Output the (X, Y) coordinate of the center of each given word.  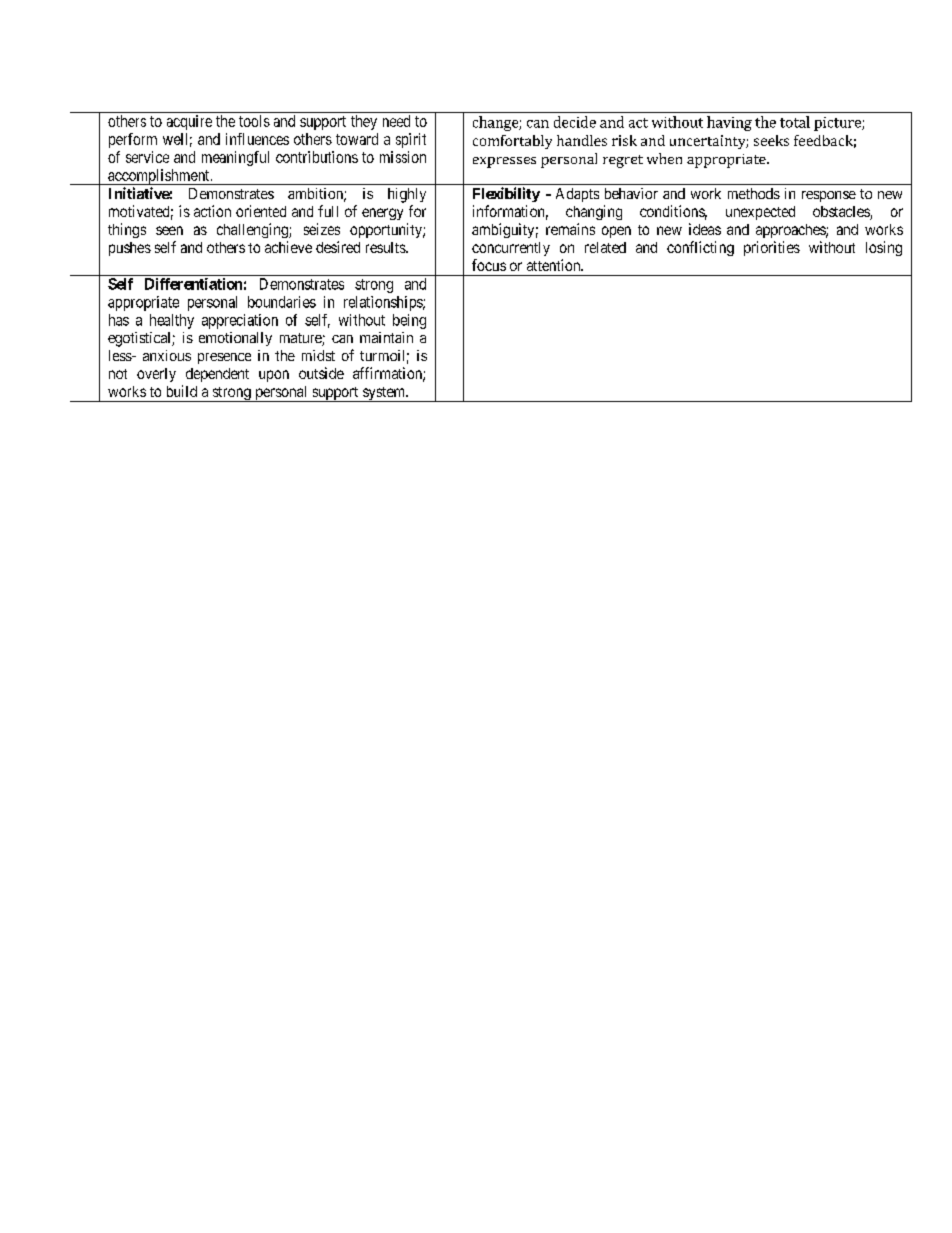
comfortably (512, 142)
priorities (772, 248)
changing (594, 212)
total (795, 122)
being (409, 321)
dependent (217, 375)
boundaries (282, 302)
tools (254, 121)
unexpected (760, 213)
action (212, 211)
